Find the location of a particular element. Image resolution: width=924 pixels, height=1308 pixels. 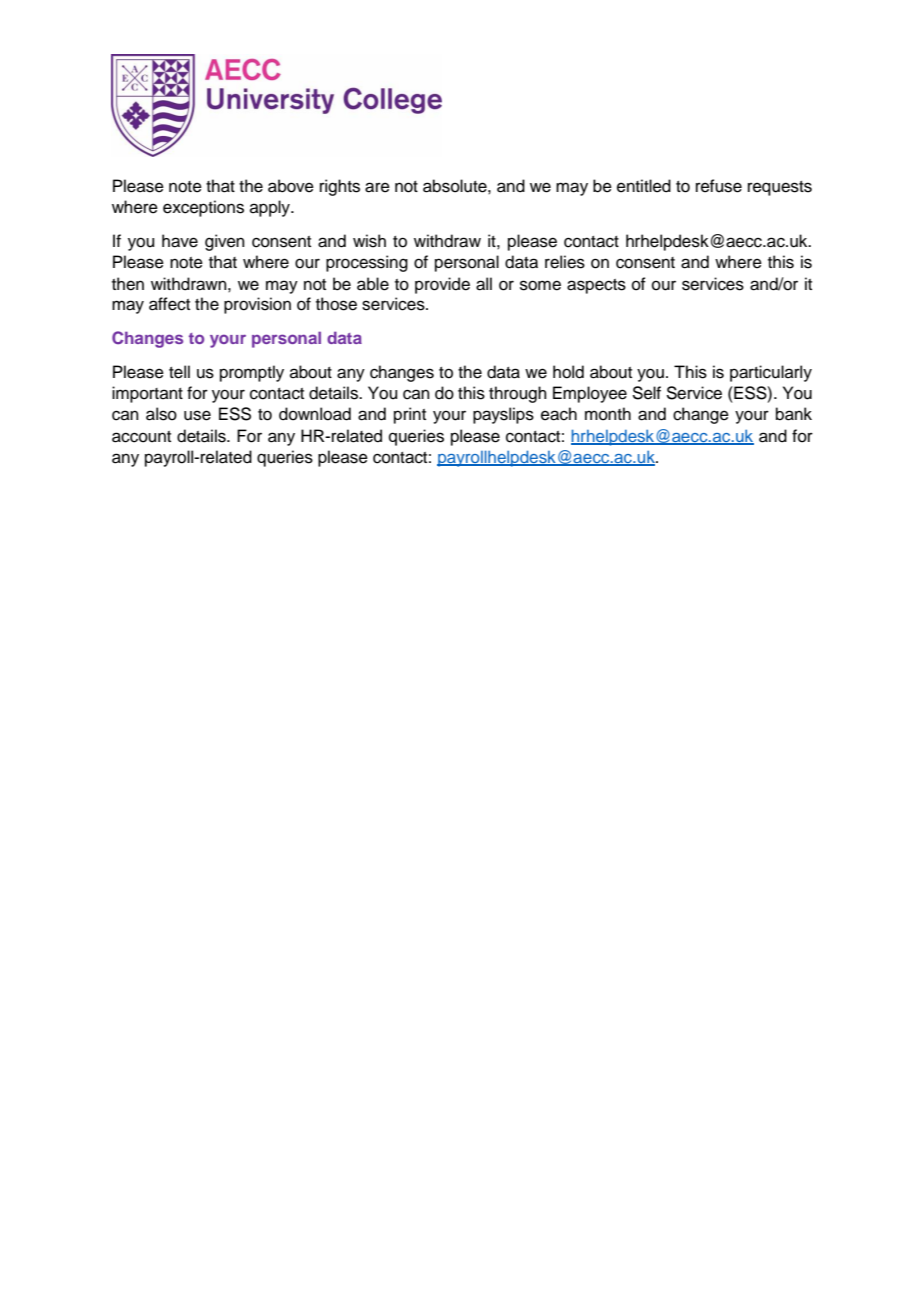

tell is located at coordinates (179, 372).
